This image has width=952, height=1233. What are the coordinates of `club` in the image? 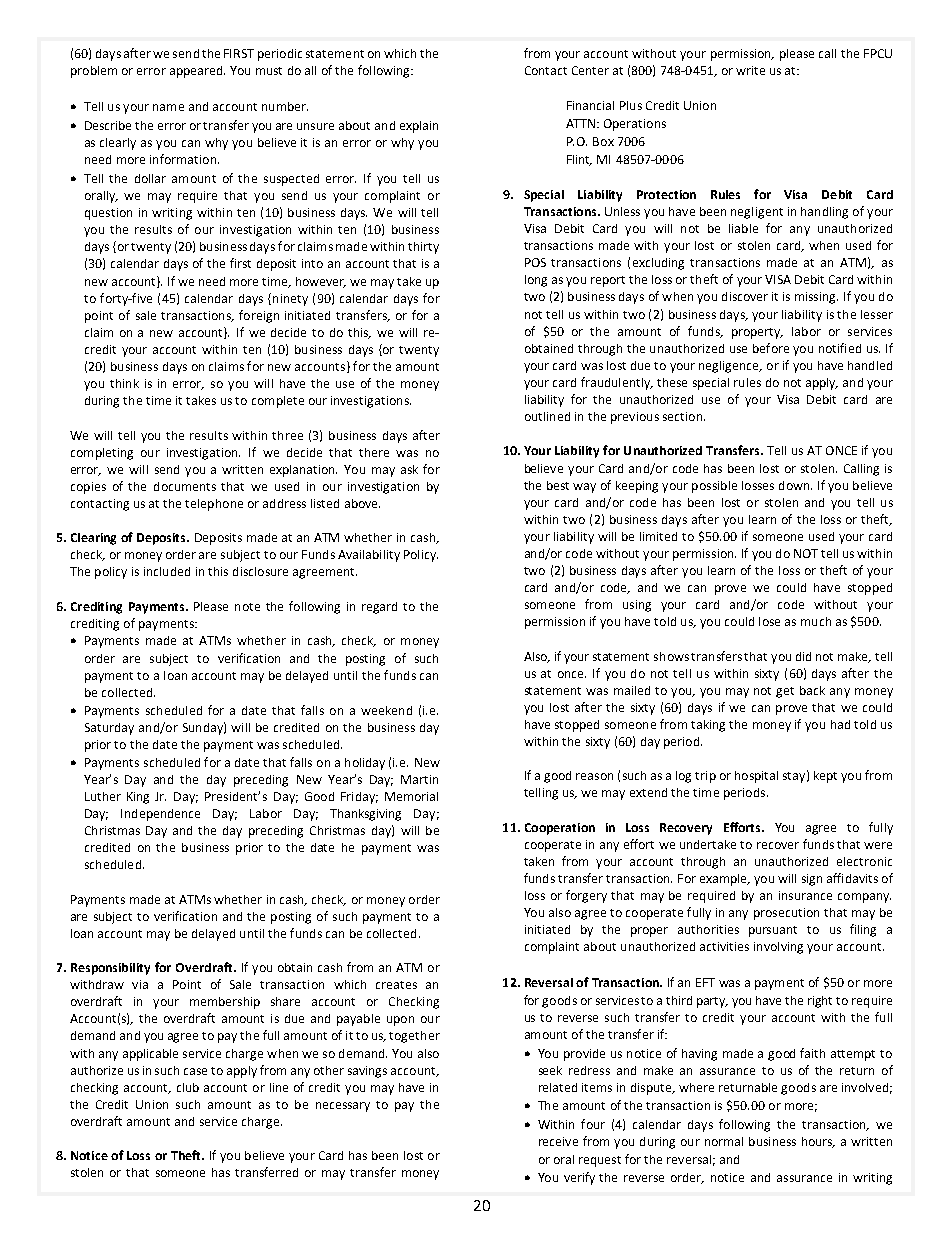 It's located at (188, 1087).
